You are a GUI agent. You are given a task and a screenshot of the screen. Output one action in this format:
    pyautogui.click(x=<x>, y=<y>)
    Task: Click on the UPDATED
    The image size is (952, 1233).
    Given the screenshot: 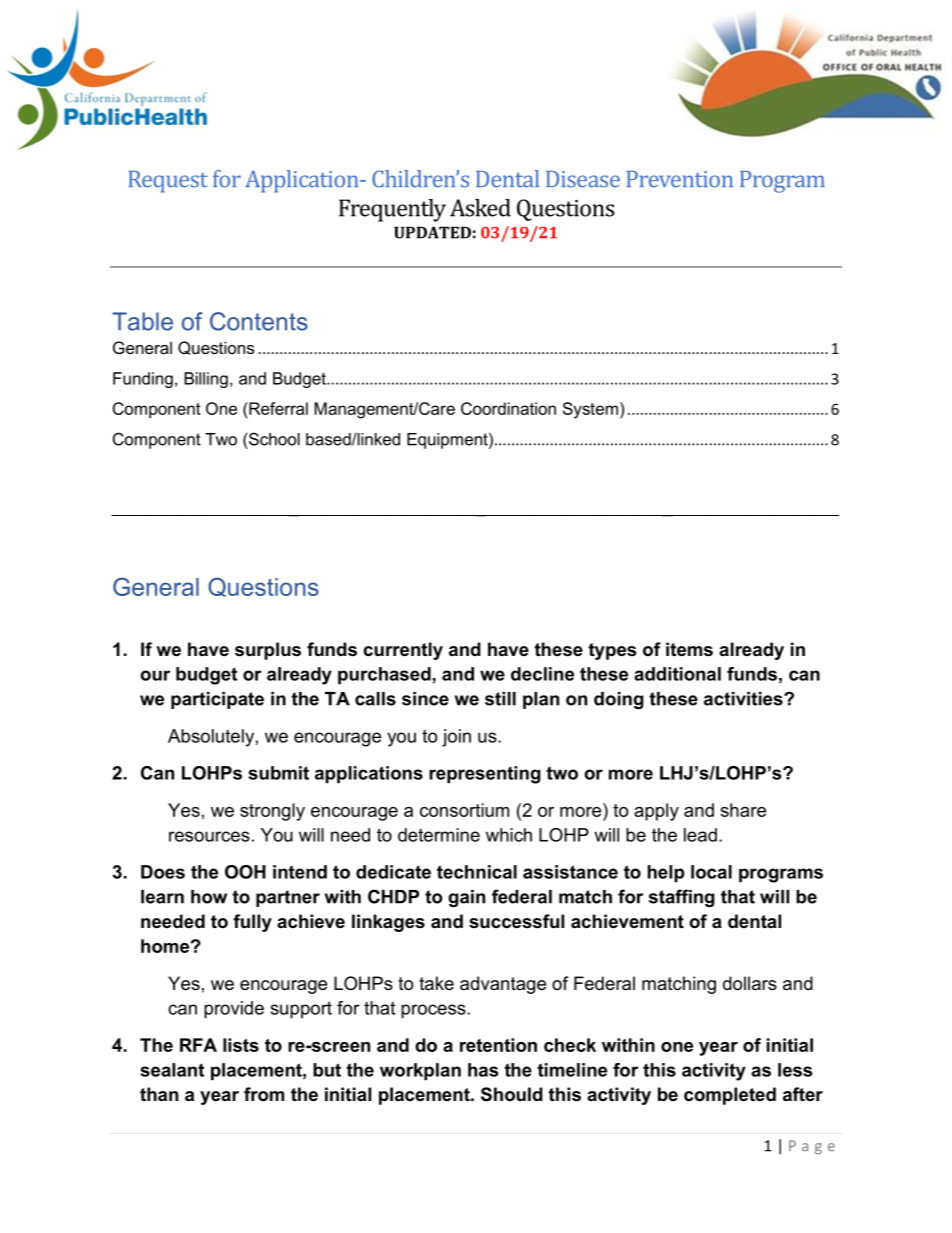 What is the action you would take?
    pyautogui.click(x=432, y=232)
